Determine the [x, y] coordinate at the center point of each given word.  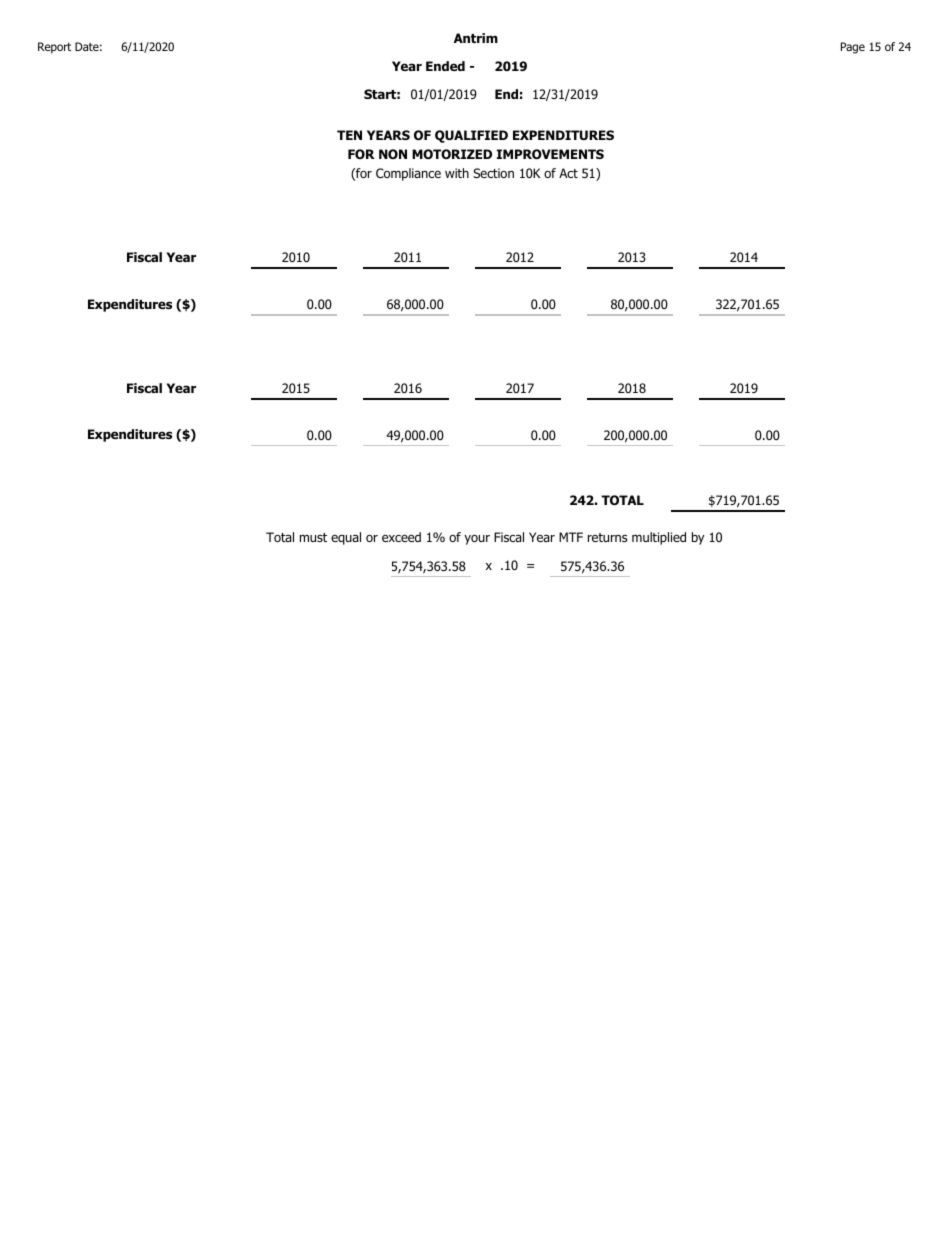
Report [54, 48]
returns [607, 537]
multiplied [659, 538]
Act [568, 173]
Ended [445, 66]
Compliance [408, 174]
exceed [401, 537]
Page [853, 48]
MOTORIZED [452, 154]
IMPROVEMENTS [550, 154]
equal [346, 538]
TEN [349, 135]
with [457, 173]
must [313, 537]
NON [393, 154]
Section [493, 173]
